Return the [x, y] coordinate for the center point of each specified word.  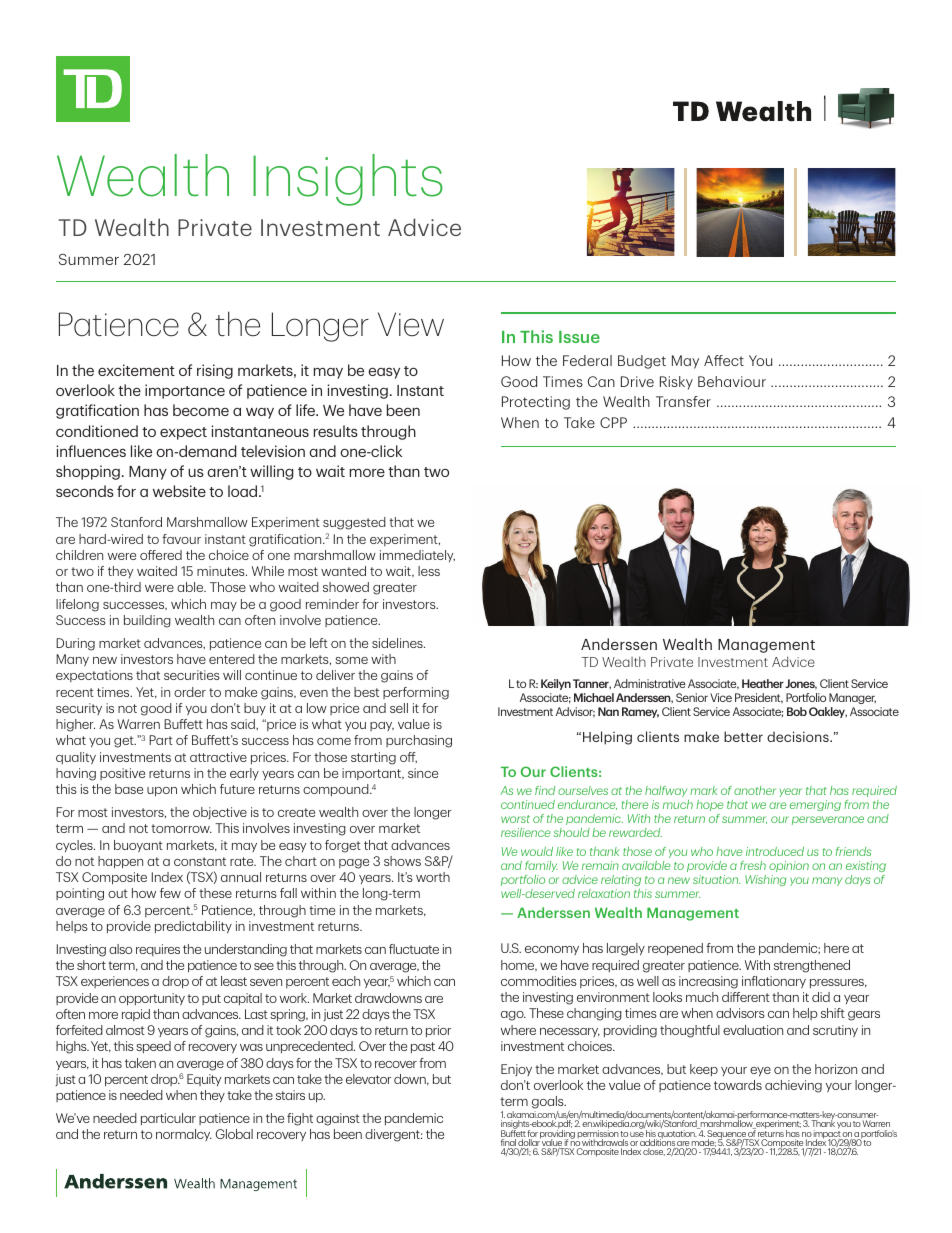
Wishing [765, 880]
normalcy [184, 1135]
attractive [218, 757]
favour [181, 539]
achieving [793, 1086]
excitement [136, 370]
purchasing [419, 741]
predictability [193, 927]
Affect [724, 360]
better [743, 736]
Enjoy [516, 1070]
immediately [417, 556]
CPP [613, 422]
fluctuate [414, 949]
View [411, 324]
